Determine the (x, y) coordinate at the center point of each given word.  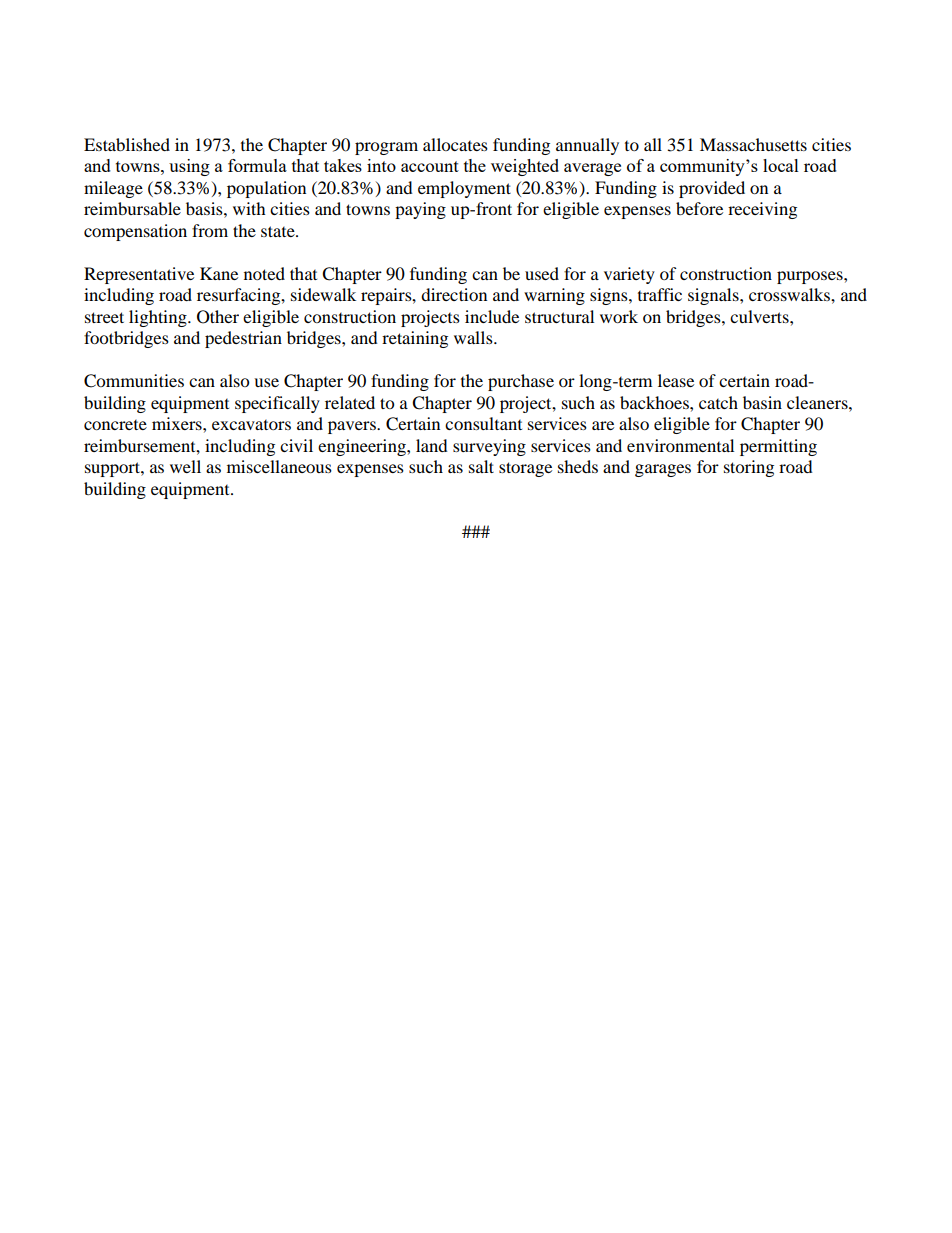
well (185, 466)
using (189, 167)
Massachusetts (753, 144)
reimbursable (132, 208)
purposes (811, 277)
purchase (521, 382)
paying (420, 210)
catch (718, 402)
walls (474, 337)
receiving (762, 210)
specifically (277, 404)
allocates (455, 144)
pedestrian (243, 339)
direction (454, 294)
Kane (219, 273)
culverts (760, 316)
